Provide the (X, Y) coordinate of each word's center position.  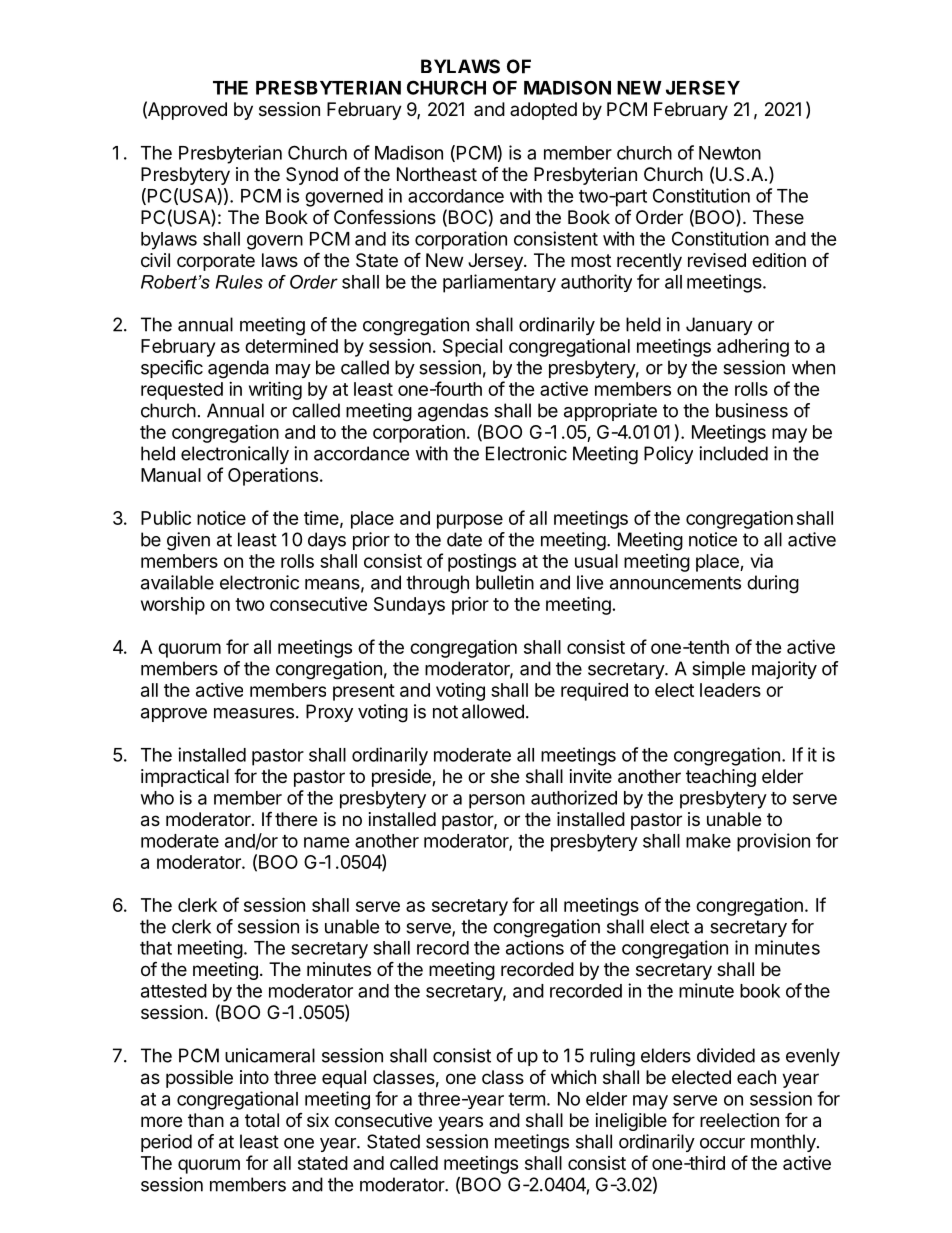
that (156, 948)
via (762, 560)
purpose (470, 521)
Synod (312, 176)
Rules (239, 282)
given (188, 541)
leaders (730, 690)
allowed (493, 711)
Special (472, 347)
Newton (730, 153)
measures (254, 713)
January (719, 326)
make (708, 841)
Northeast (437, 174)
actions (535, 947)
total (262, 1120)
